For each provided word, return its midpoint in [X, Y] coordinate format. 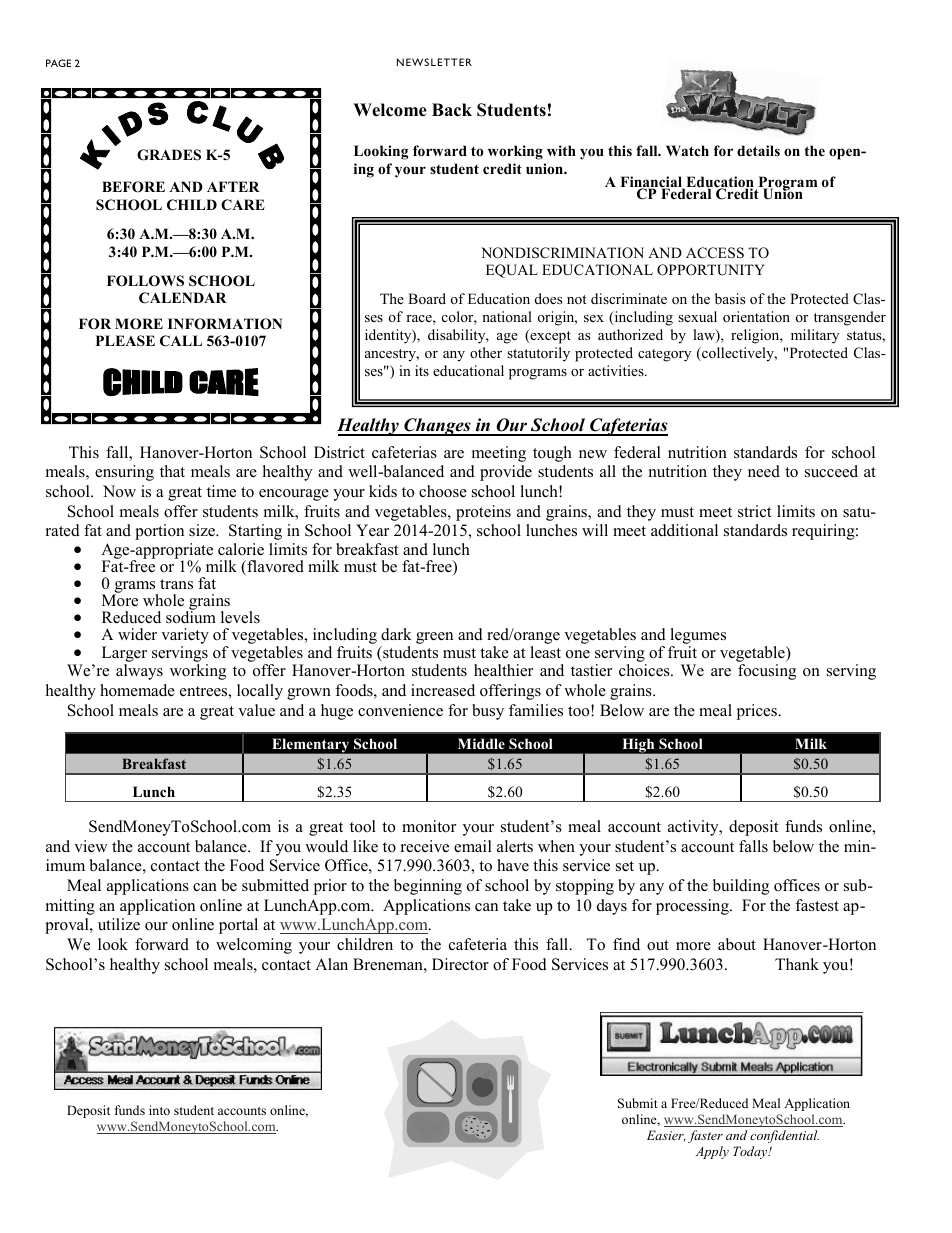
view [91, 846]
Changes [437, 427]
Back [452, 110]
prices [757, 712]
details [758, 150]
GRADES [169, 155]
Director [460, 964]
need [764, 471]
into [159, 1110]
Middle [481, 743]
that [172, 471]
